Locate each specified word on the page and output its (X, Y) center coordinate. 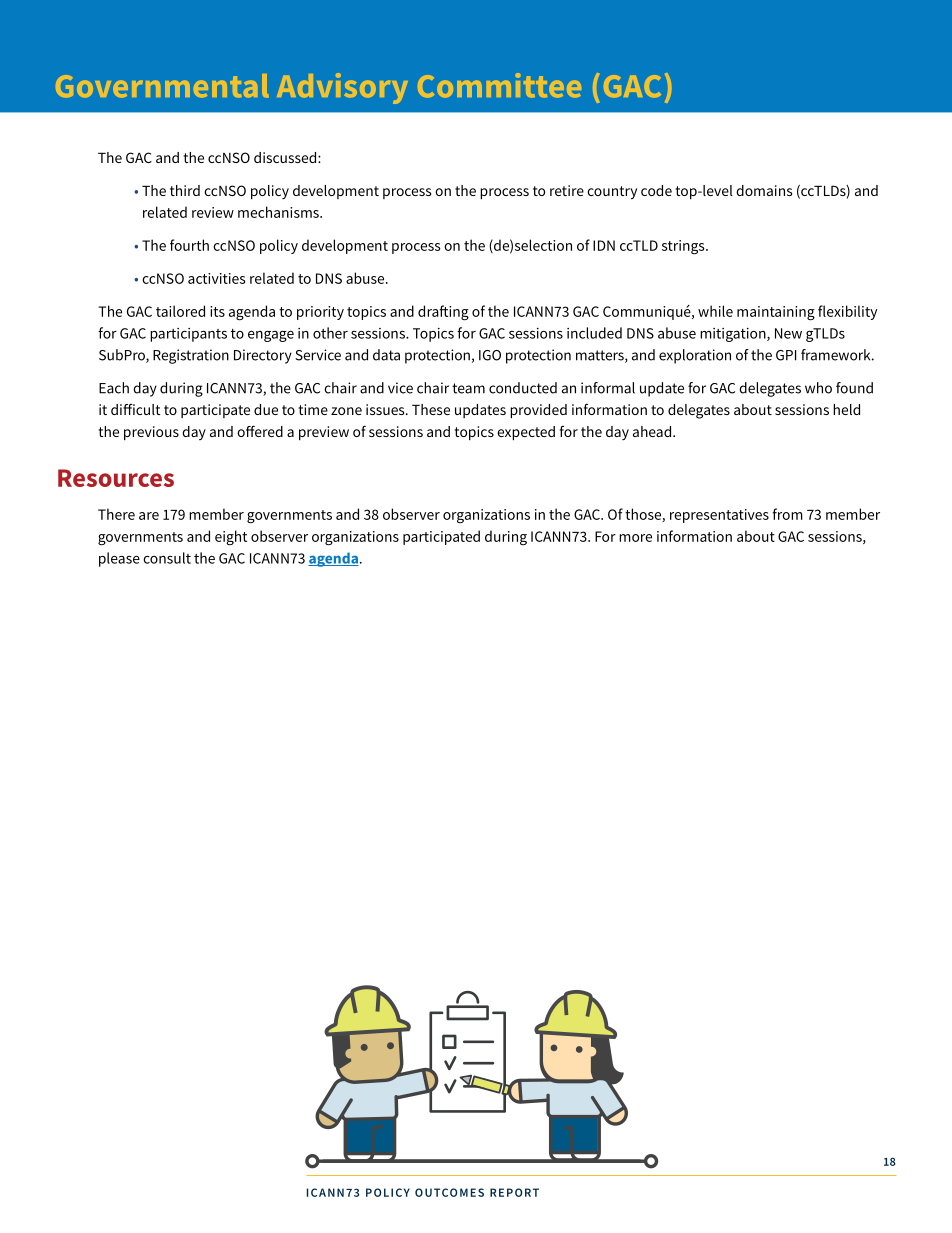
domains (764, 190)
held (846, 409)
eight (231, 538)
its (217, 311)
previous (151, 433)
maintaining (776, 313)
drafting (443, 313)
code (656, 190)
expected (526, 433)
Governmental (162, 85)
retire (567, 190)
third (185, 190)
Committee (499, 85)
